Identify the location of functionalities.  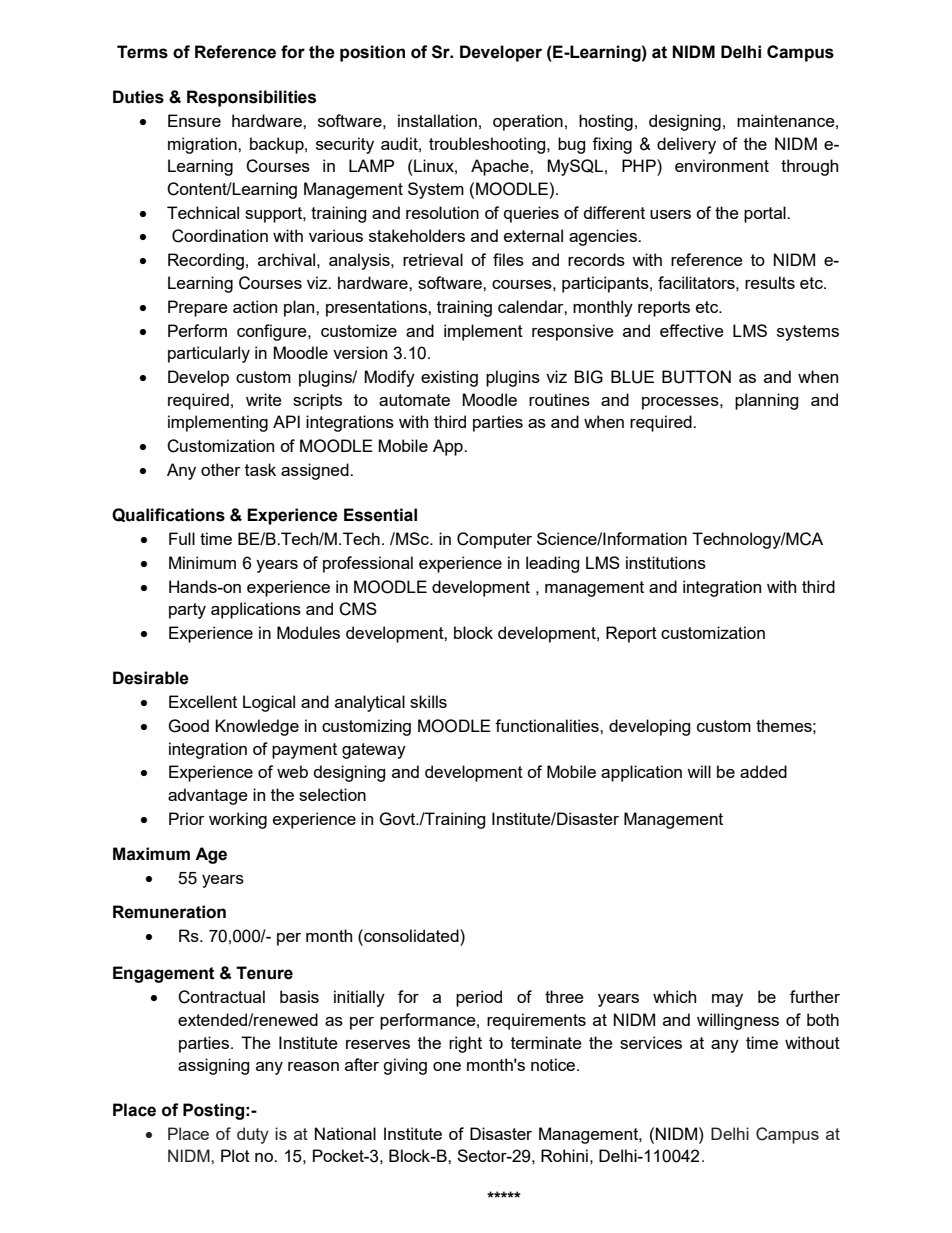
(548, 725).
